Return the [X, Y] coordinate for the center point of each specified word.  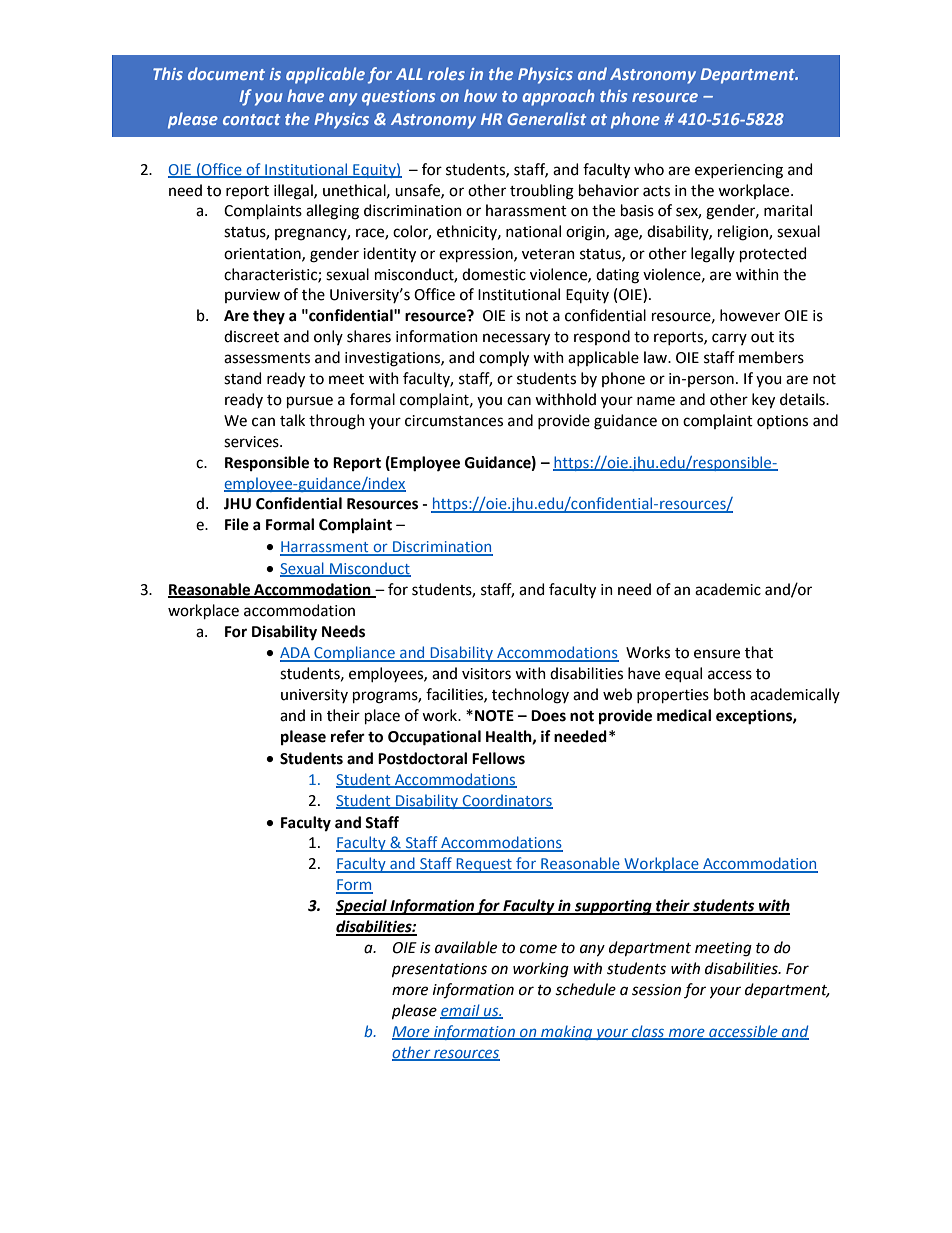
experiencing [739, 171]
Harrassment [325, 548]
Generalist [546, 118]
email [461, 1011]
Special [362, 907]
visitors [486, 674]
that [759, 652]
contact [251, 119]
